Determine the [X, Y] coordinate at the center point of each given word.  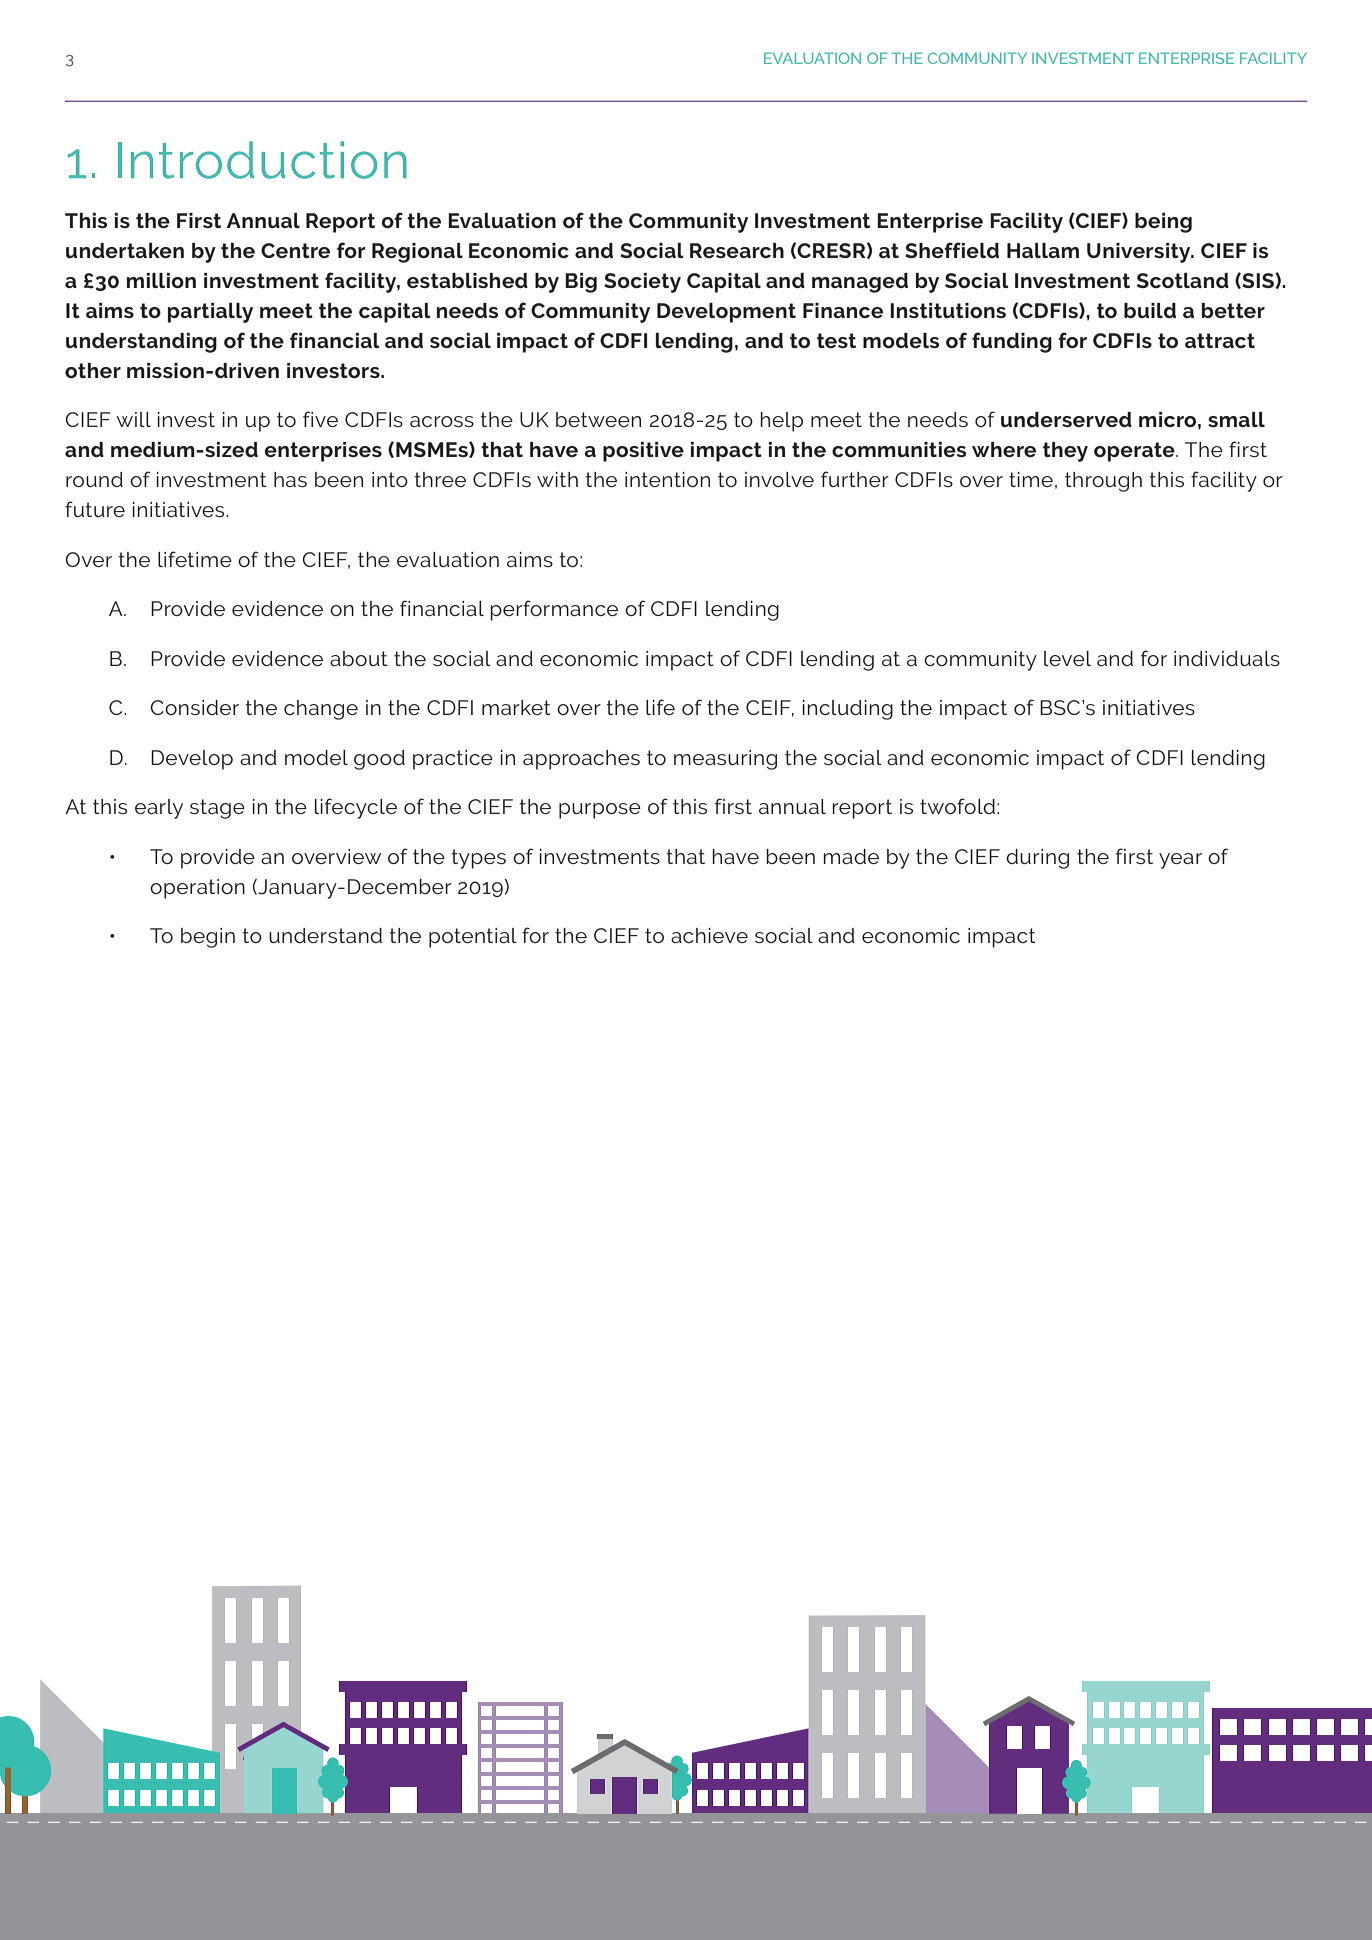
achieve [709, 935]
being [1163, 223]
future [95, 509]
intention [667, 479]
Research [737, 250]
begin [208, 938]
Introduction [262, 160]
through [1103, 482]
